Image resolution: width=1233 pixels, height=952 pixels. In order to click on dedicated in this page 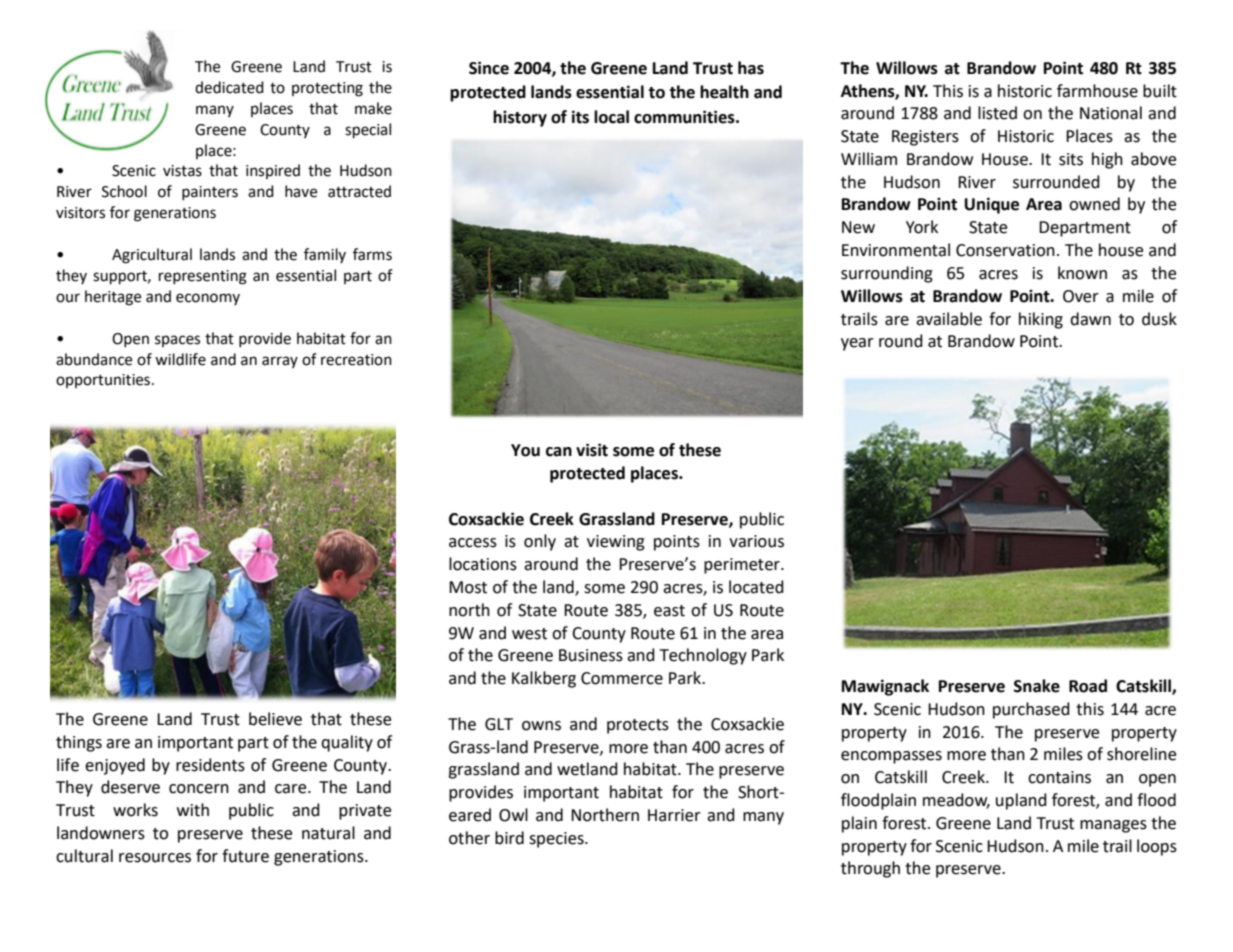, I will do `click(229, 87)`.
